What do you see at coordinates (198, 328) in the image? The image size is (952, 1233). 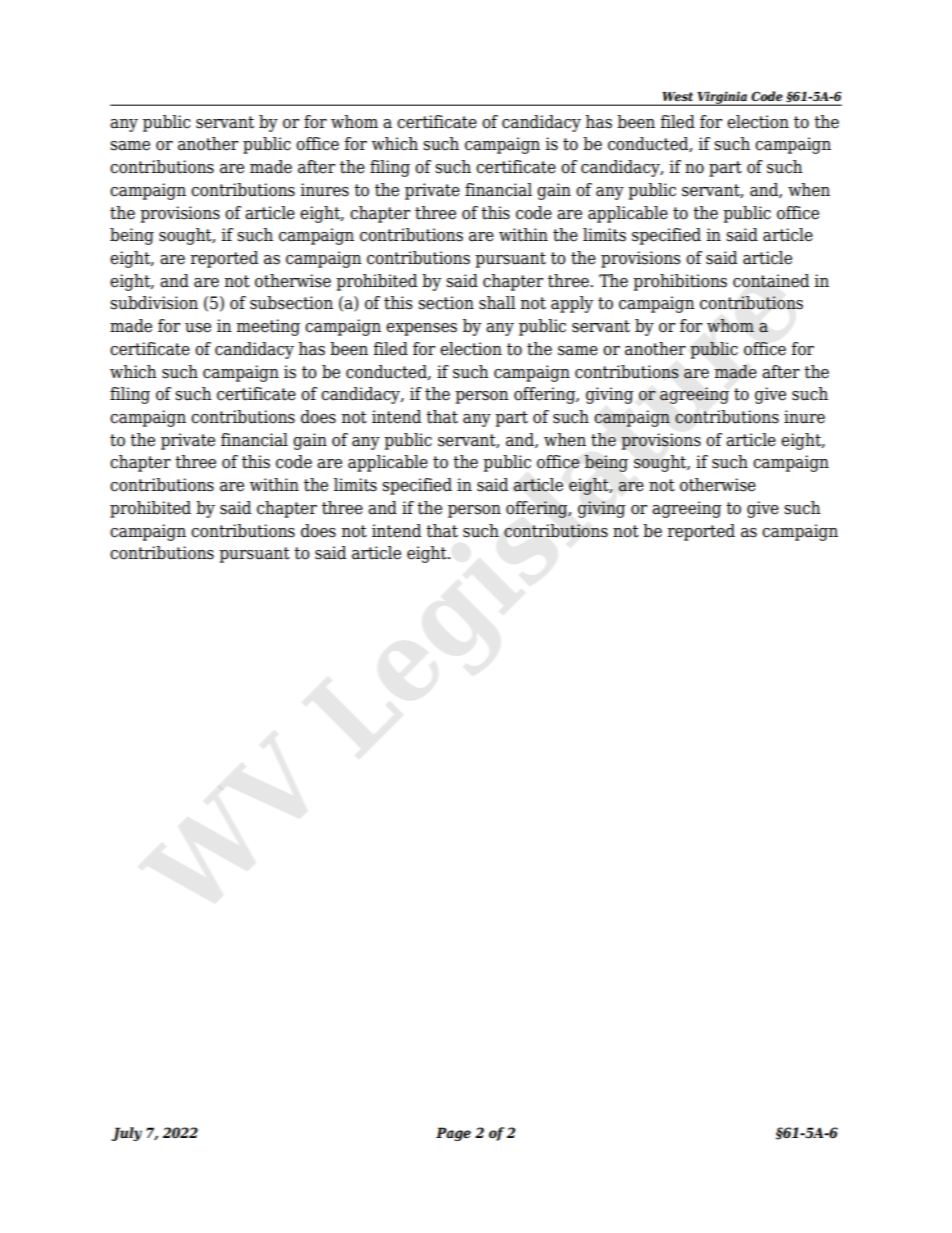 I see `use` at bounding box center [198, 328].
